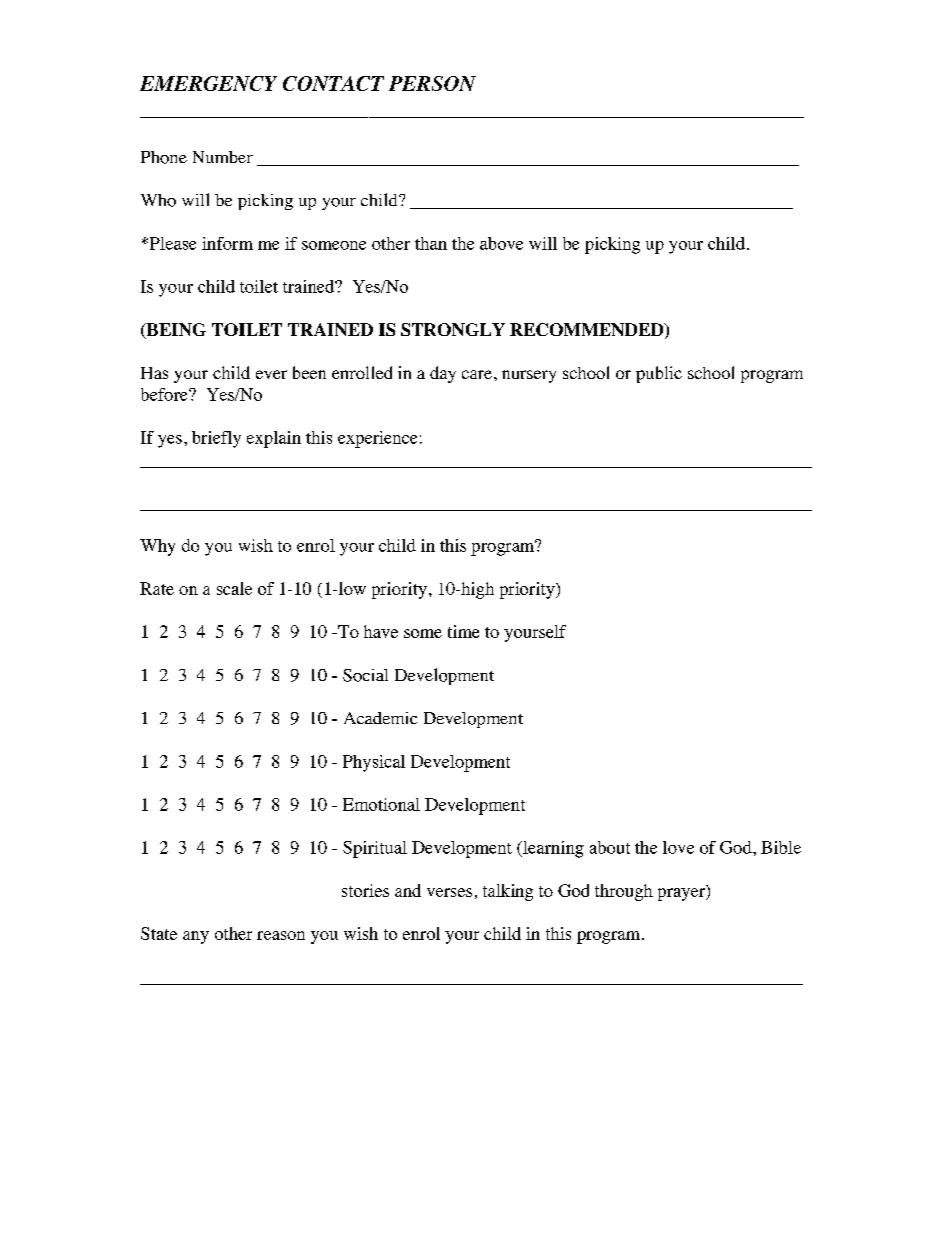 The height and width of the document is (1233, 952). What do you see at coordinates (432, 83) in the document?
I see `PERSON` at bounding box center [432, 83].
